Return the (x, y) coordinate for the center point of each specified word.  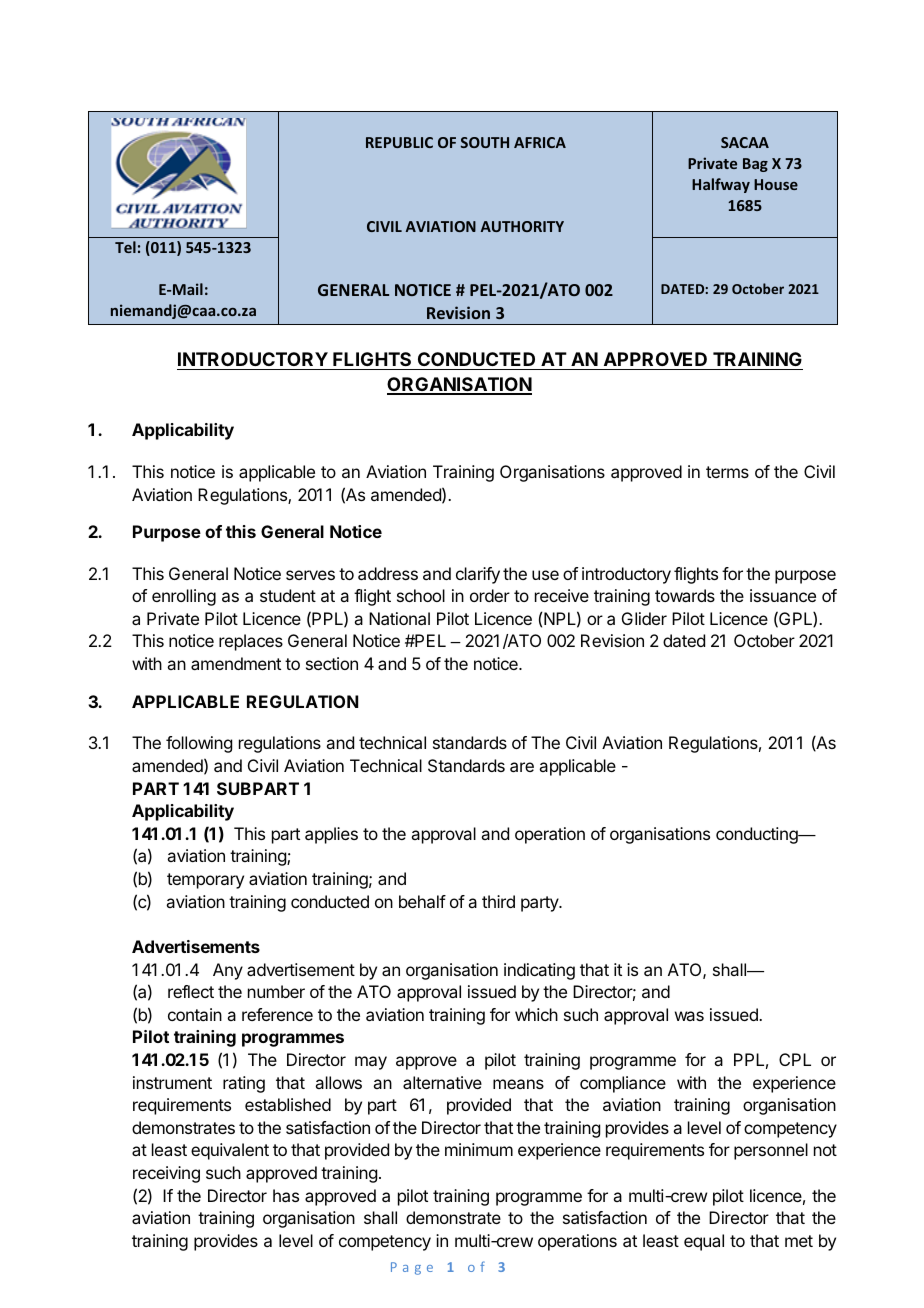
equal (704, 1242)
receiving (166, 1174)
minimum (479, 1149)
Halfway (721, 185)
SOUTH (485, 142)
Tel (125, 247)
